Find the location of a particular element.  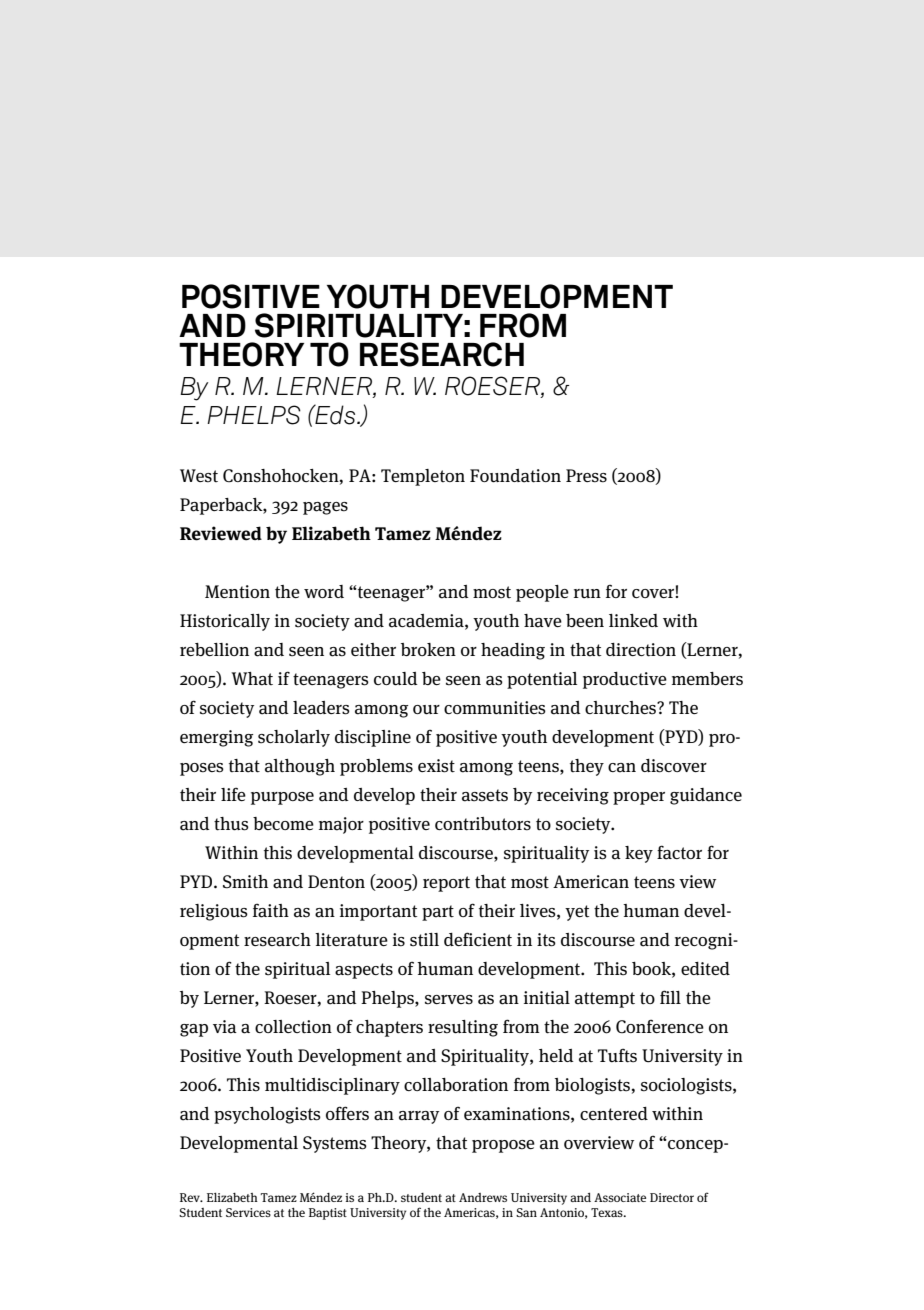

Templeton is located at coordinates (423, 477).
